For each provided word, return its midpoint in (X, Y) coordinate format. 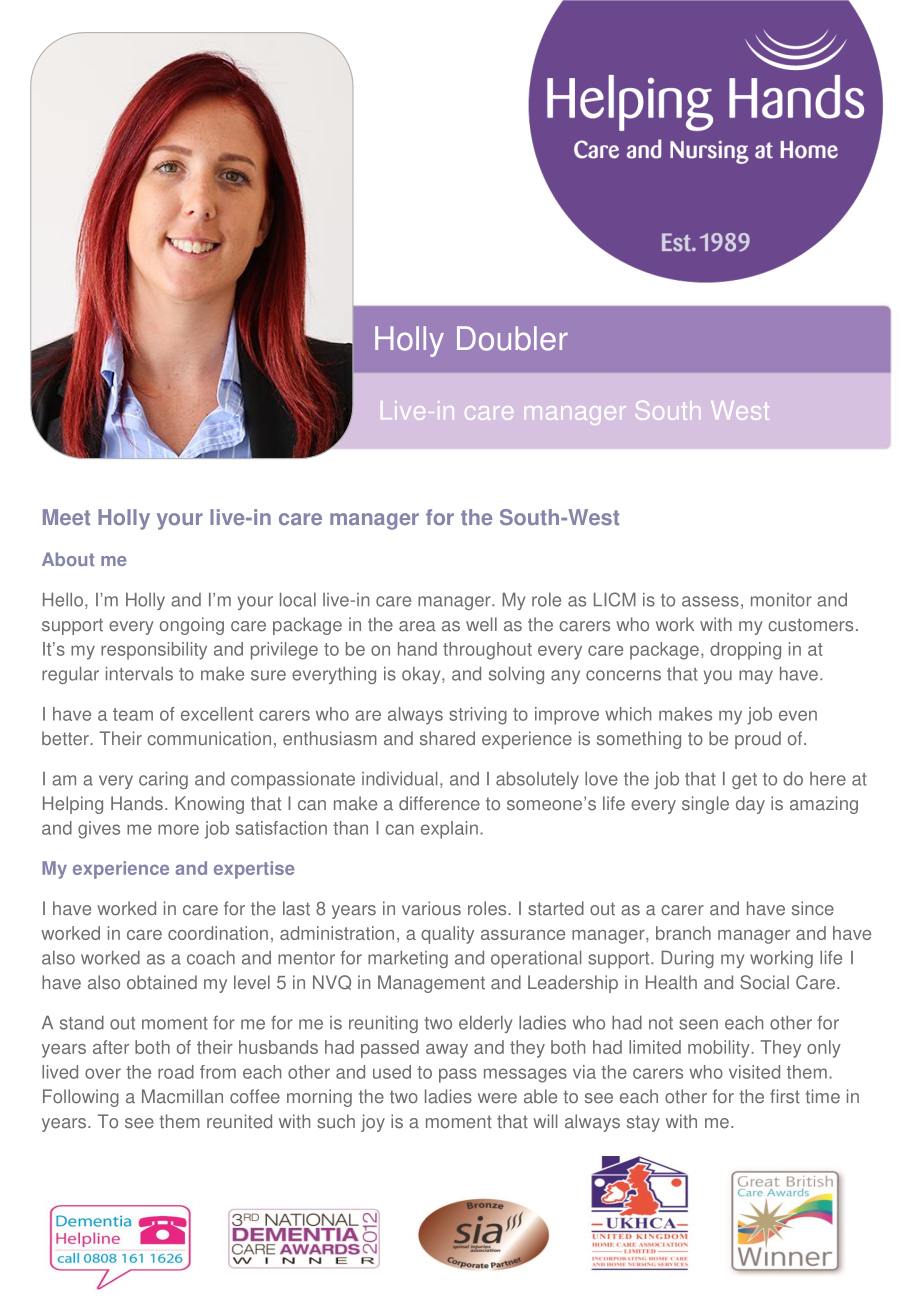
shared (447, 738)
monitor (781, 600)
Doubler (512, 338)
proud (758, 740)
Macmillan (182, 1096)
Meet (66, 517)
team (133, 714)
